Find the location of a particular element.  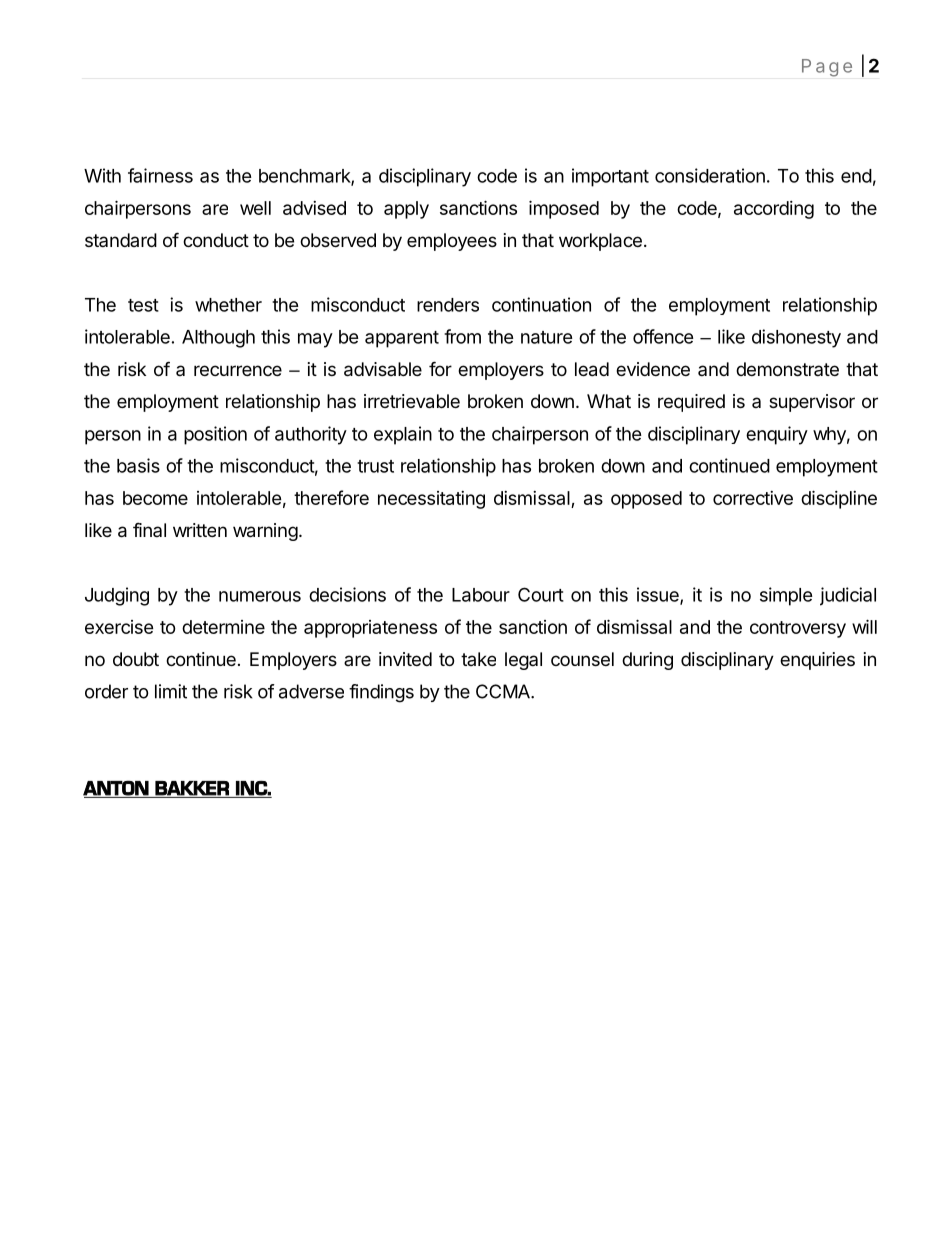

become is located at coordinates (155, 498).
